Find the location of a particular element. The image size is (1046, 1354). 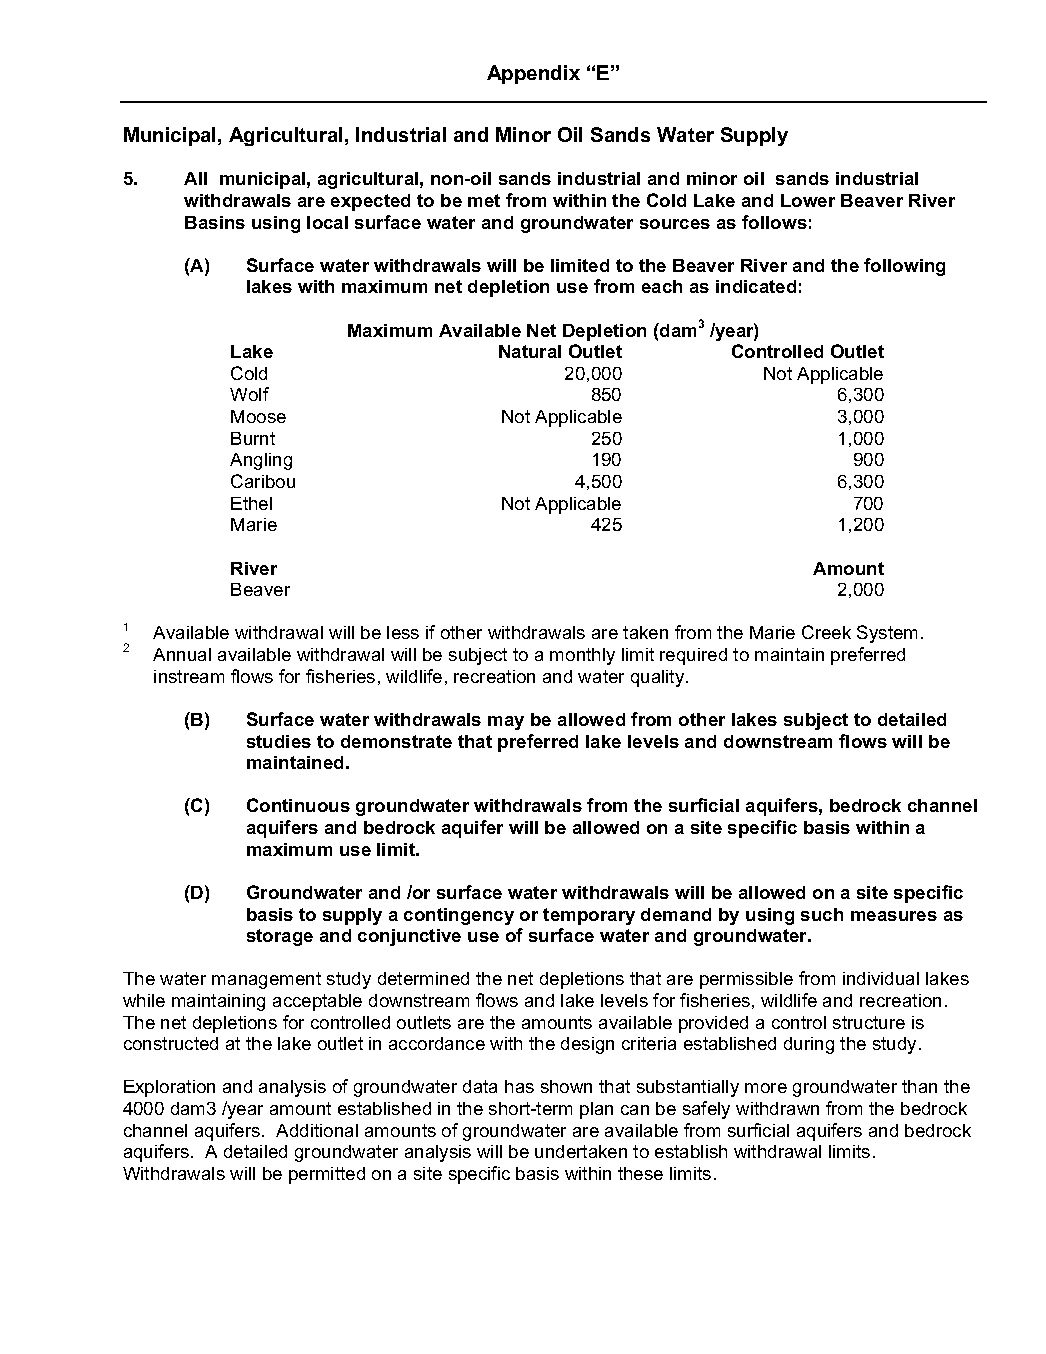

Basins is located at coordinates (215, 222).
